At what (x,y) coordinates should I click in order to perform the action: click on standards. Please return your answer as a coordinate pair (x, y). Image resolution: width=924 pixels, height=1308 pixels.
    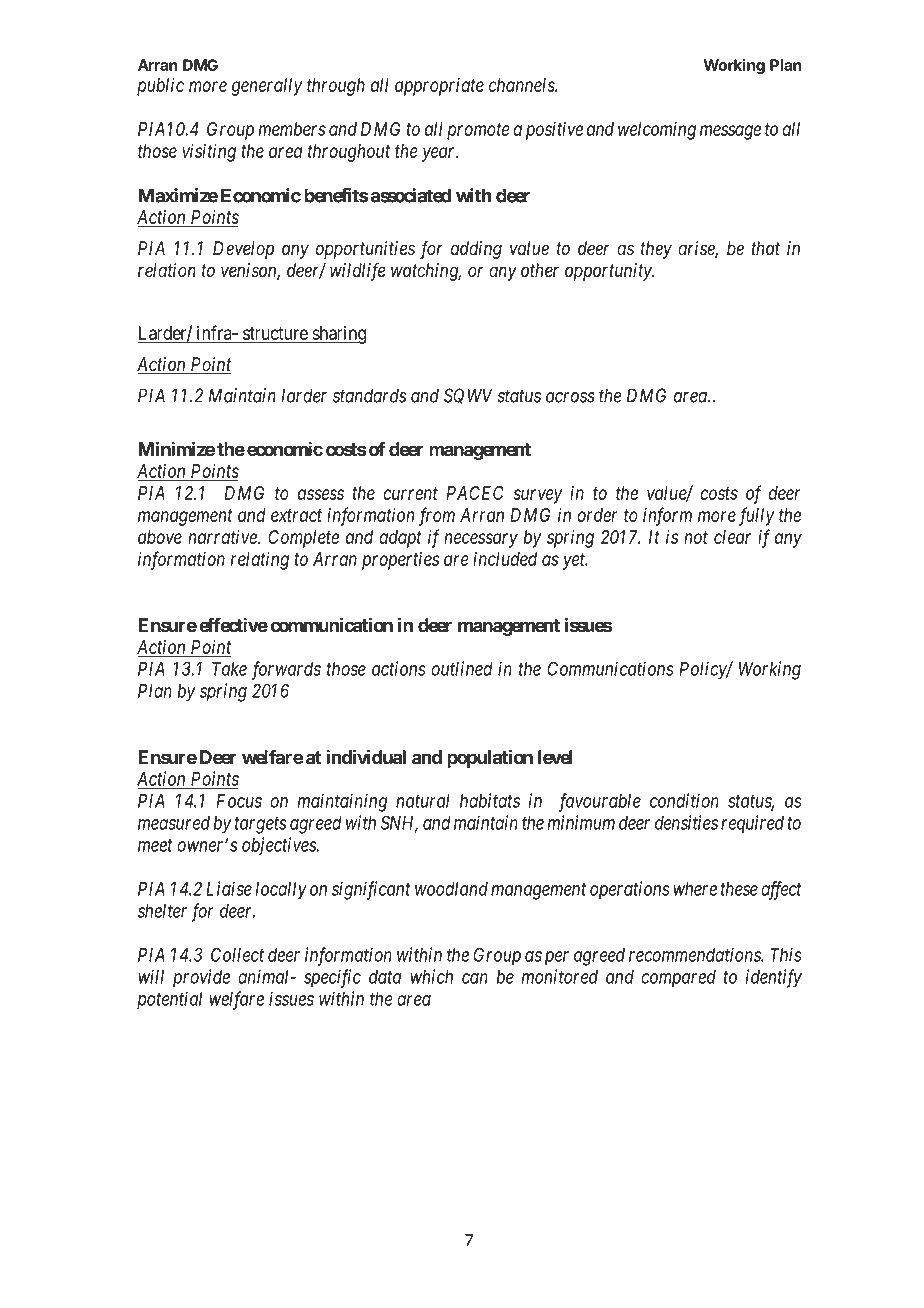
    Looking at the image, I should click on (369, 395).
